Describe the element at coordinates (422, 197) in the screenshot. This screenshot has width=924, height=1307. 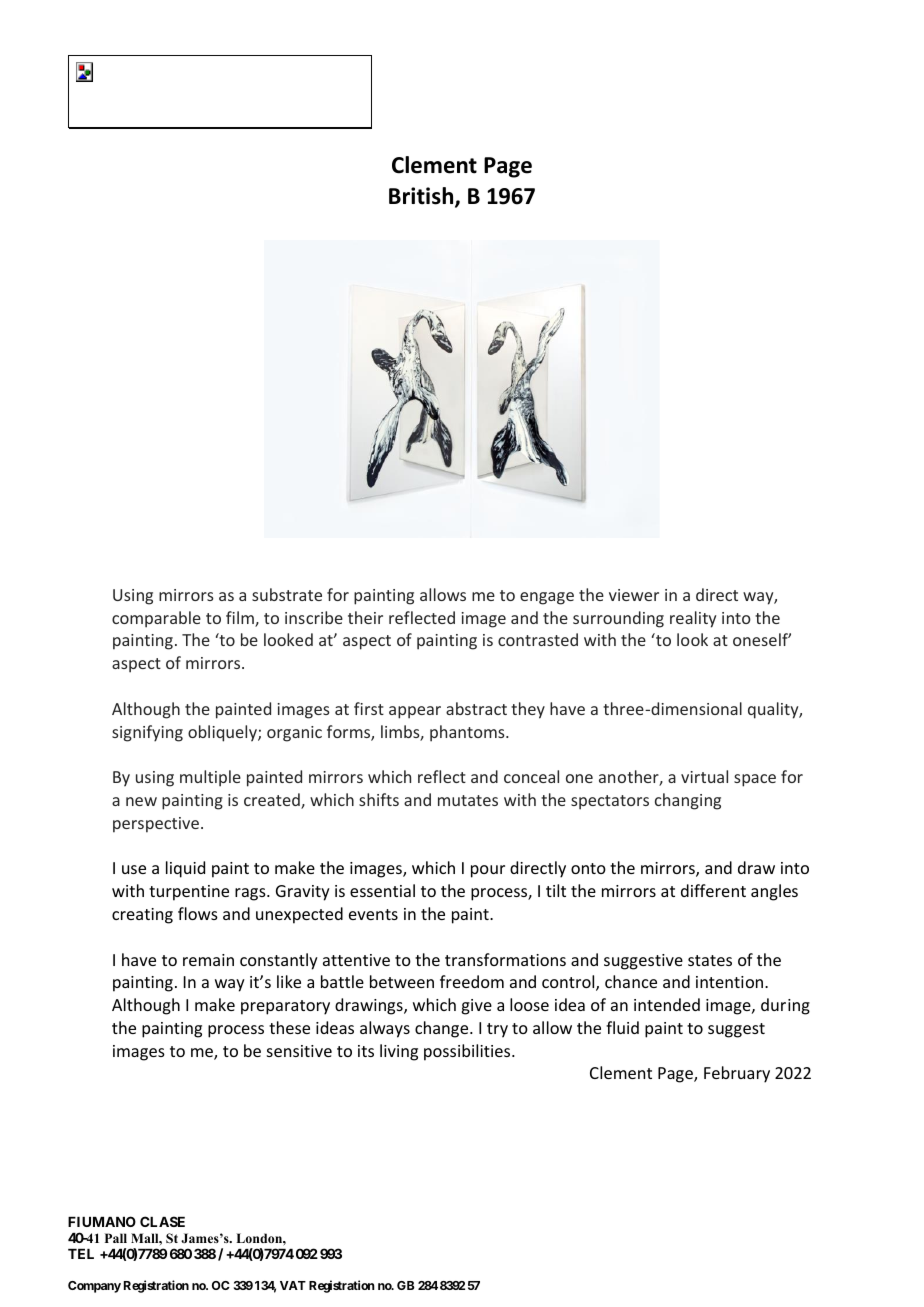
I see `British` at that location.
